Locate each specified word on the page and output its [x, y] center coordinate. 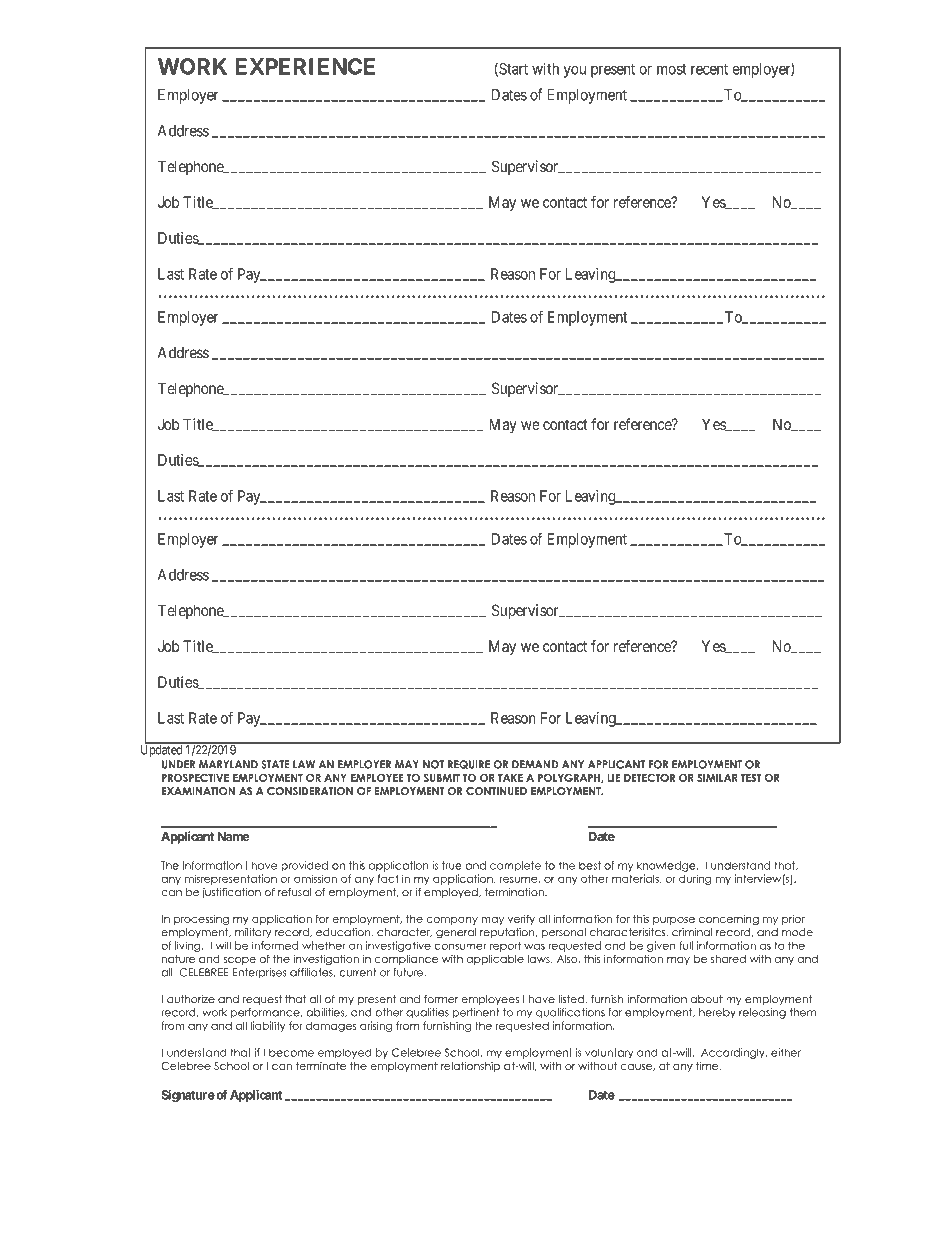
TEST [751, 777]
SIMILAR [717, 778]
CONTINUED [496, 791]
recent [709, 69]
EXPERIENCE [305, 66]
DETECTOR [649, 777]
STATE [275, 764]
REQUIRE [469, 764]
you [575, 72]
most [672, 69]
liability [268, 1026]
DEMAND [535, 764]
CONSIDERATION [310, 791]
